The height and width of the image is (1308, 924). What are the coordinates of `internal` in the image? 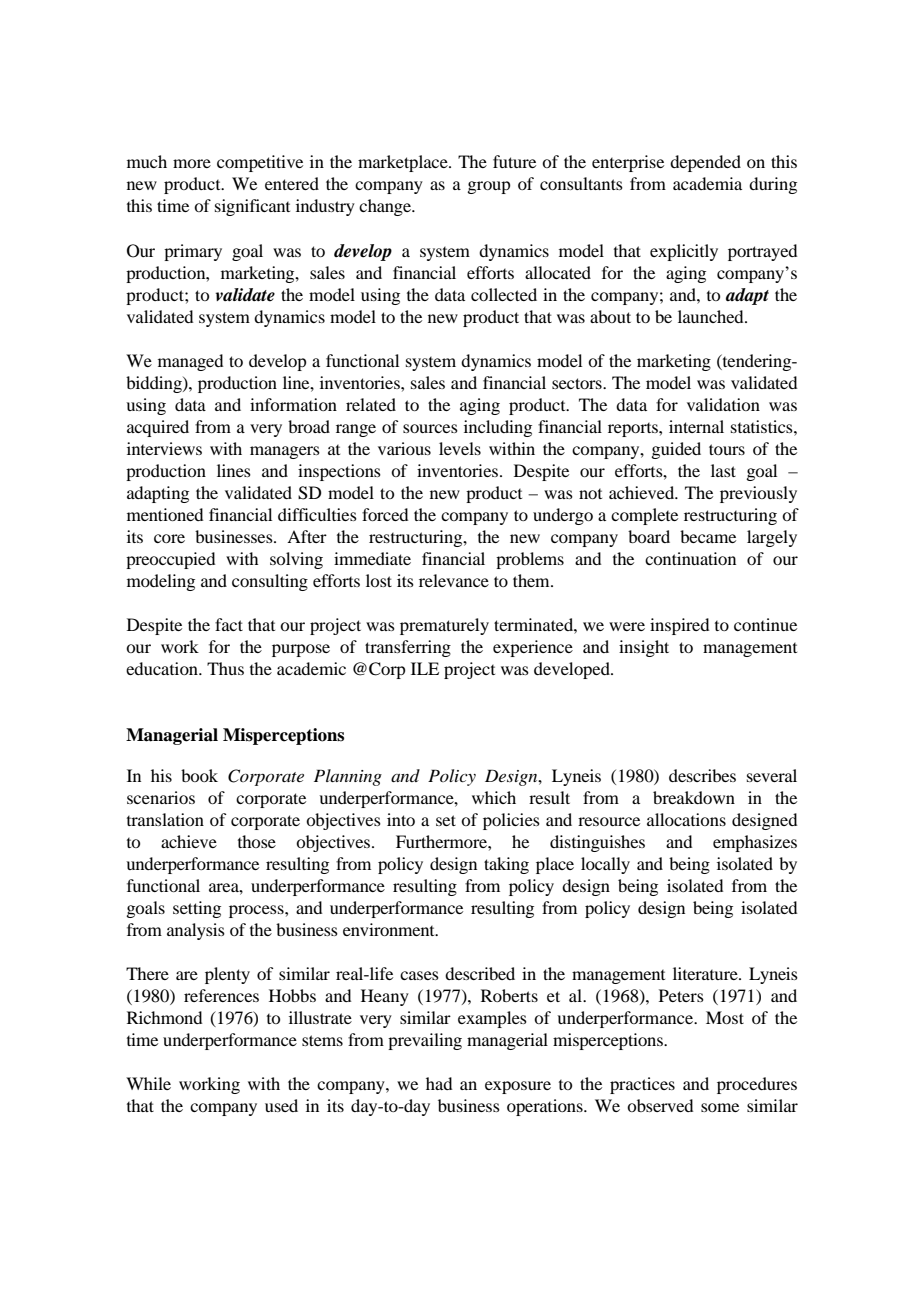 It's located at (696, 426).
